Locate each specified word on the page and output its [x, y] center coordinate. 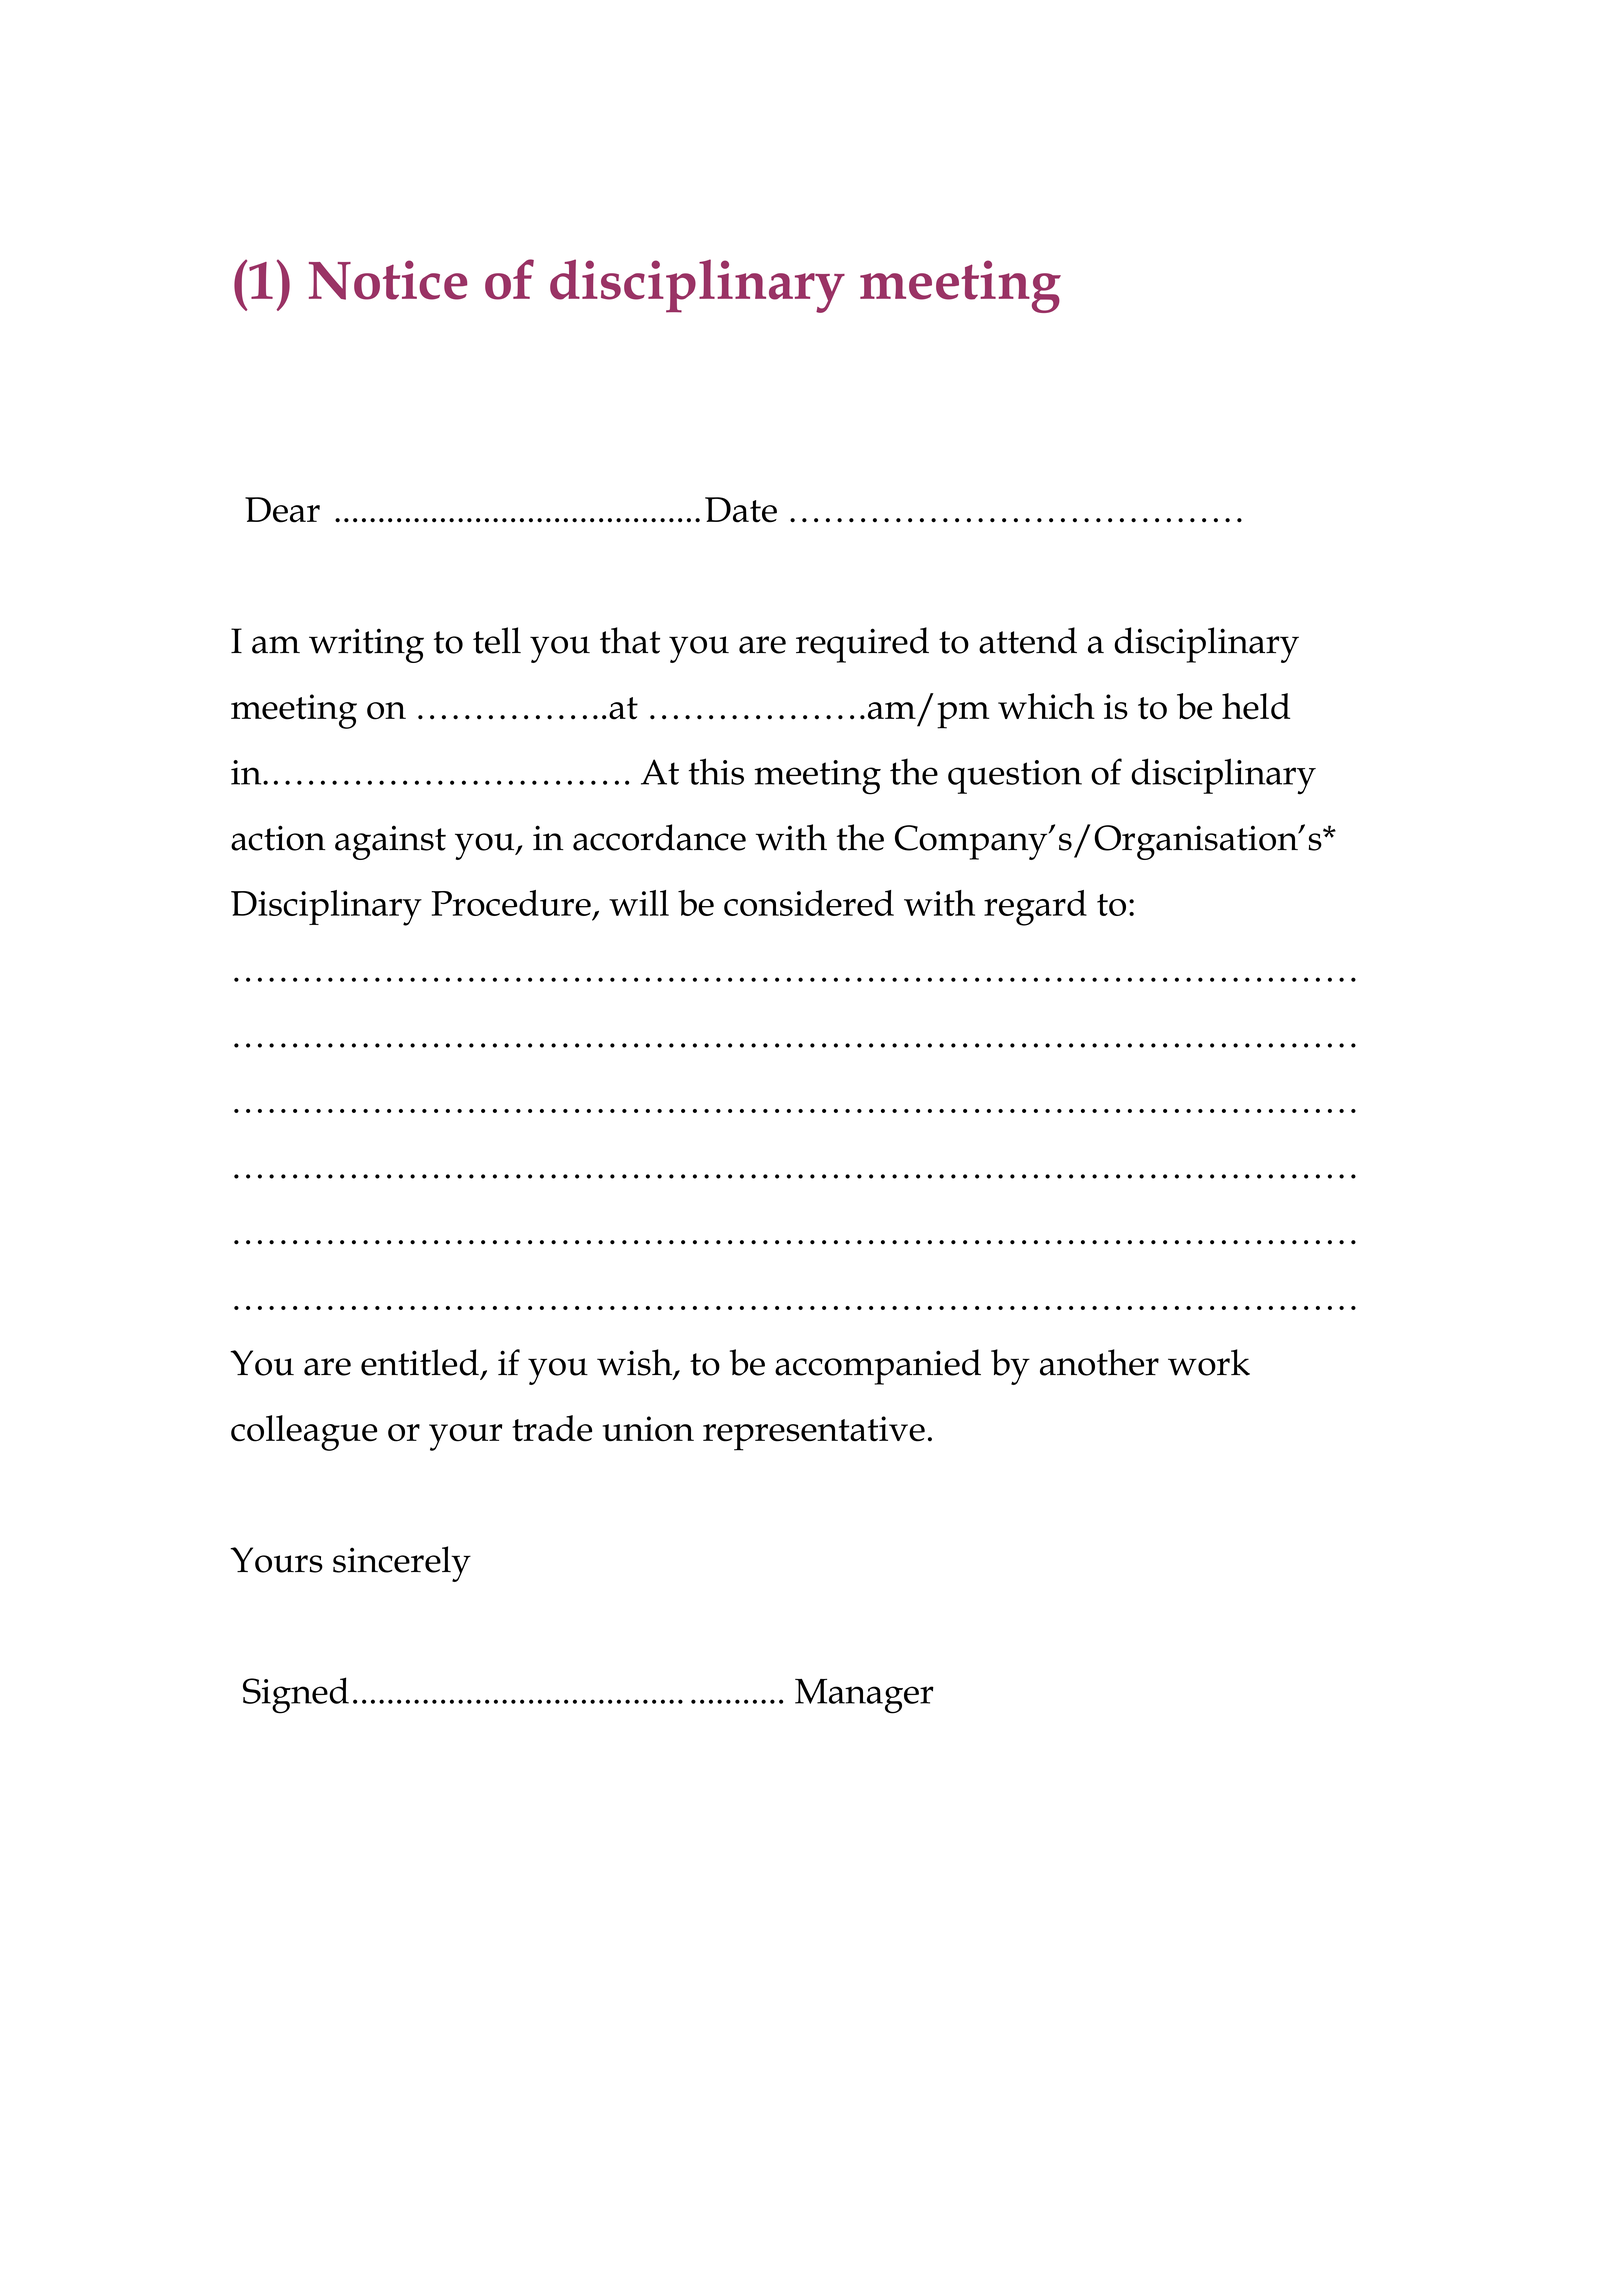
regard [1035, 908]
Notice [388, 280]
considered [809, 903]
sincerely [402, 1564]
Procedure [511, 903]
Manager [864, 1696]
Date [741, 510]
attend [1028, 640]
